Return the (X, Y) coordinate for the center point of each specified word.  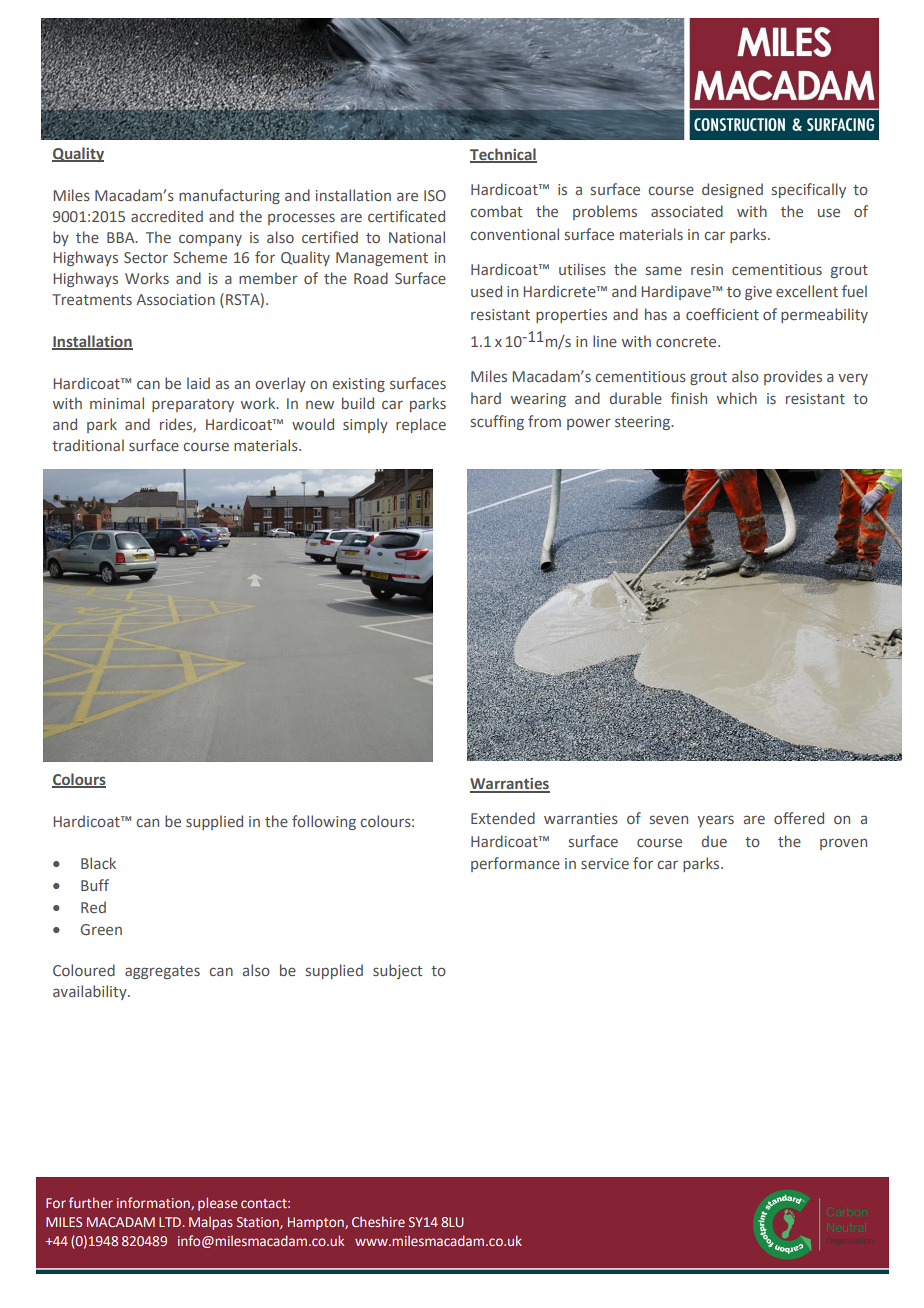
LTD (171, 1222)
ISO (435, 195)
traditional (88, 445)
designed (732, 190)
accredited (167, 216)
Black (98, 863)
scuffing (497, 422)
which (737, 398)
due (714, 841)
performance (515, 864)
